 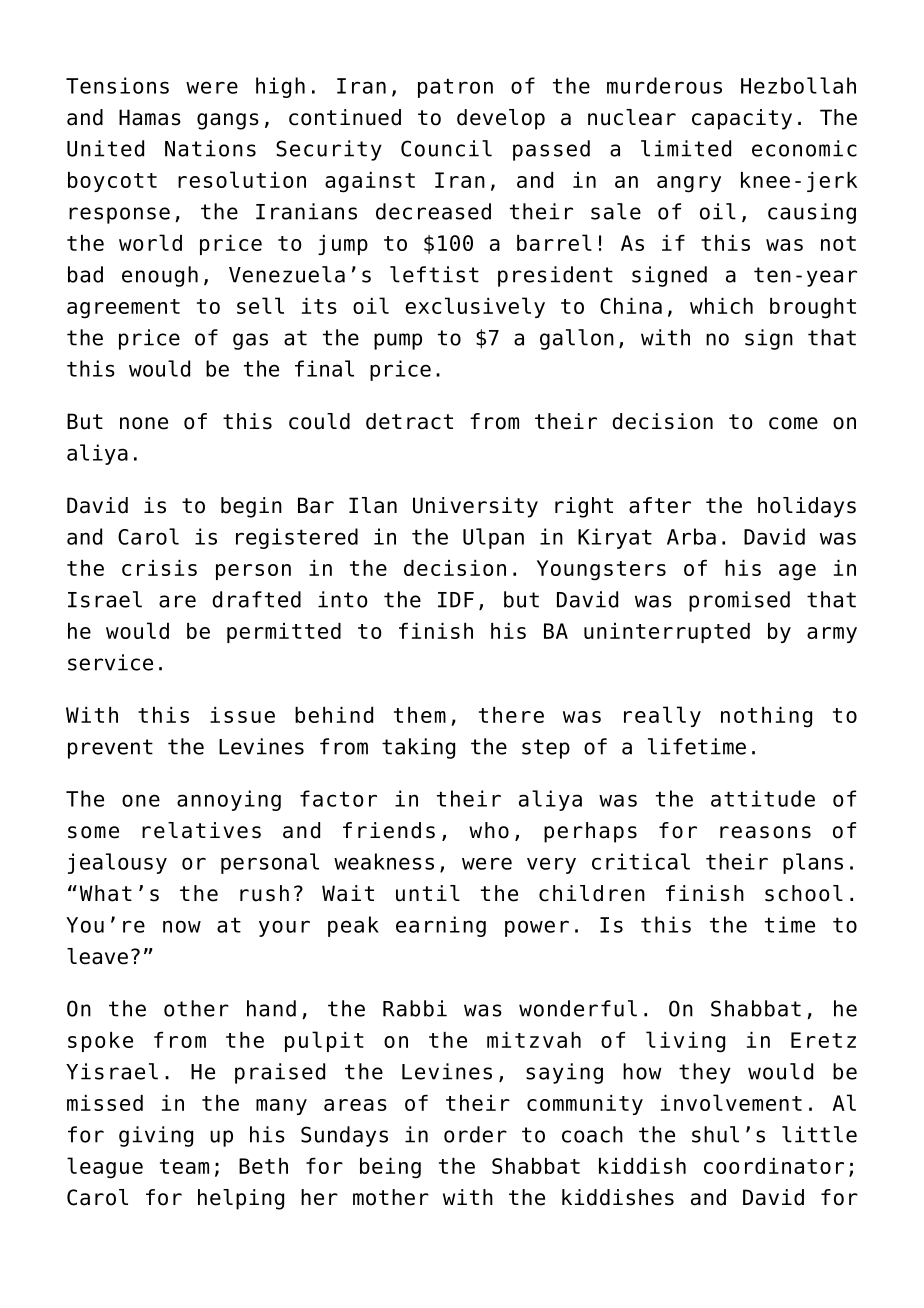 I want to click on Council, so click(x=446, y=148).
